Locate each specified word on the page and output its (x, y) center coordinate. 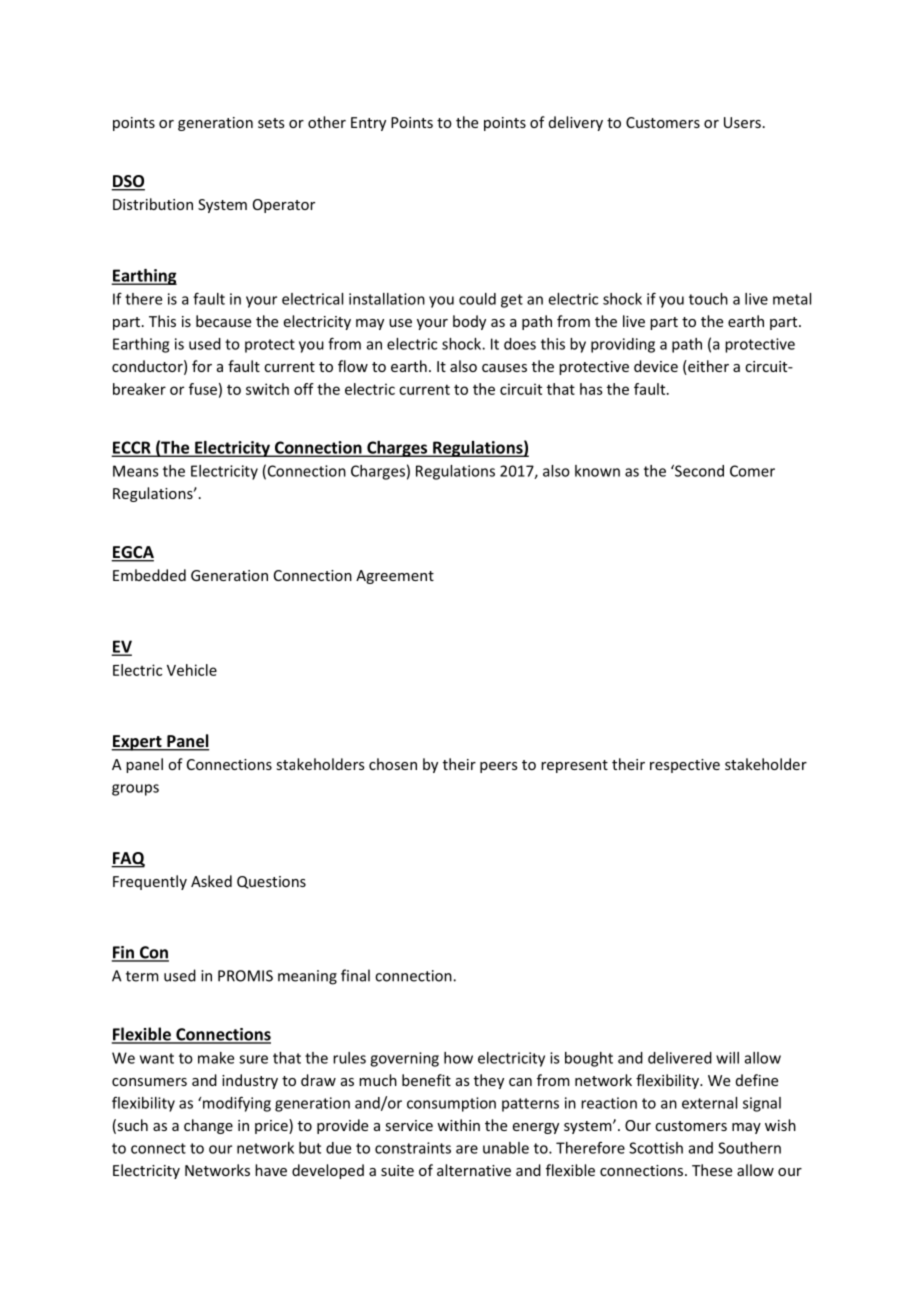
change (208, 1126)
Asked (211, 881)
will (727, 1058)
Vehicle (192, 670)
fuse (203, 389)
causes (504, 368)
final (355, 975)
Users (742, 122)
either (707, 367)
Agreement (395, 577)
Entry (368, 124)
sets (271, 123)
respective (685, 766)
